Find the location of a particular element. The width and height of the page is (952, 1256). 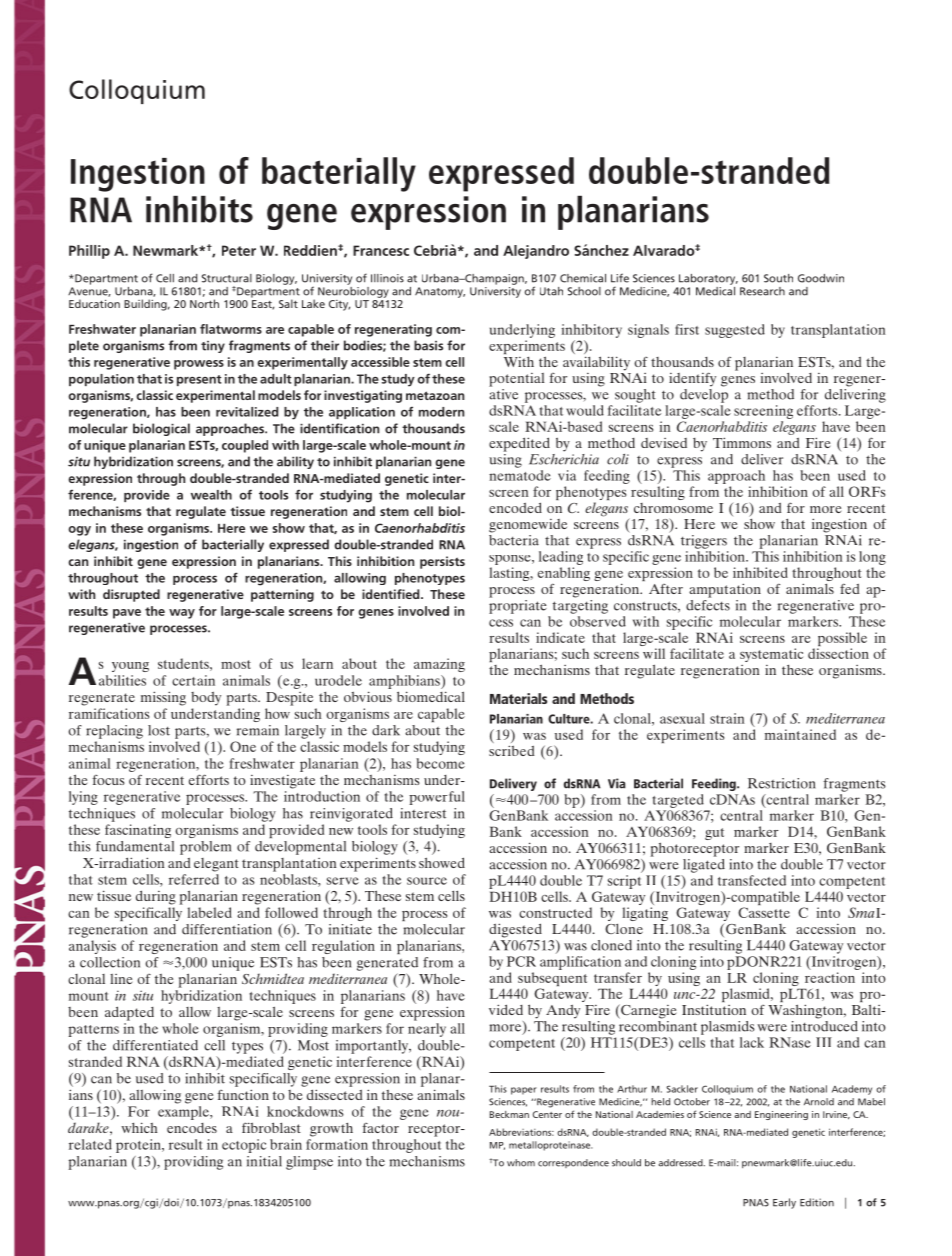

referred is located at coordinates (194, 879).
